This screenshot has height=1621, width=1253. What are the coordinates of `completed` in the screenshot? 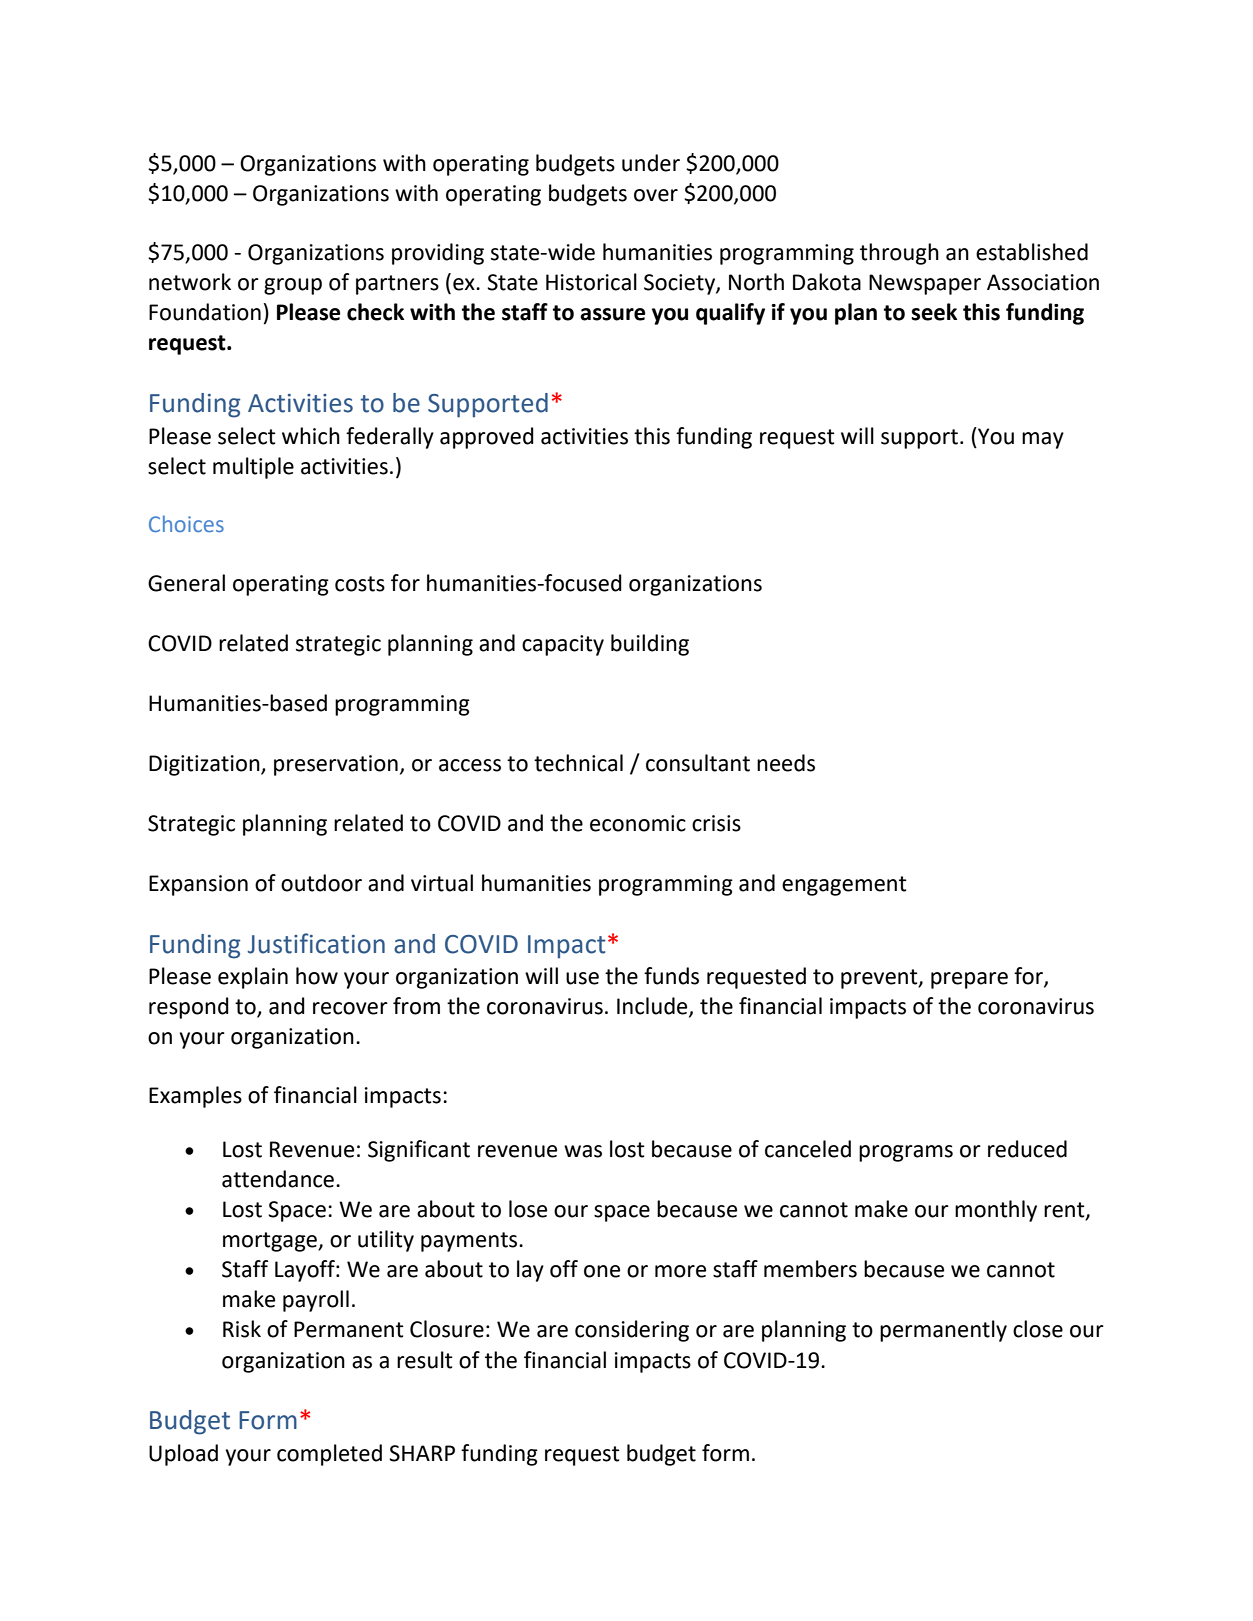 It's located at (329, 1455).
